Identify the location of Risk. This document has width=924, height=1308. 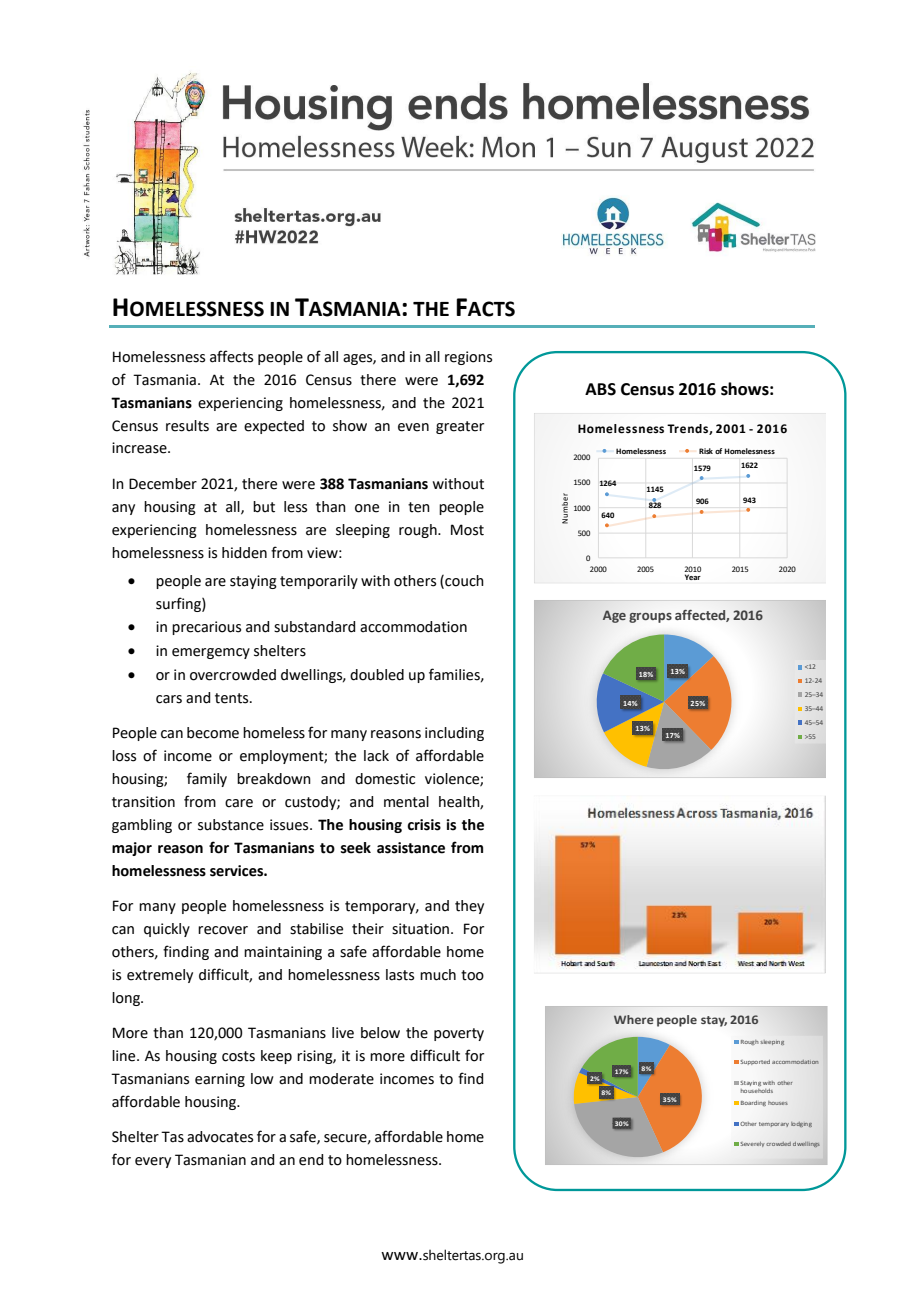
(706, 451).
